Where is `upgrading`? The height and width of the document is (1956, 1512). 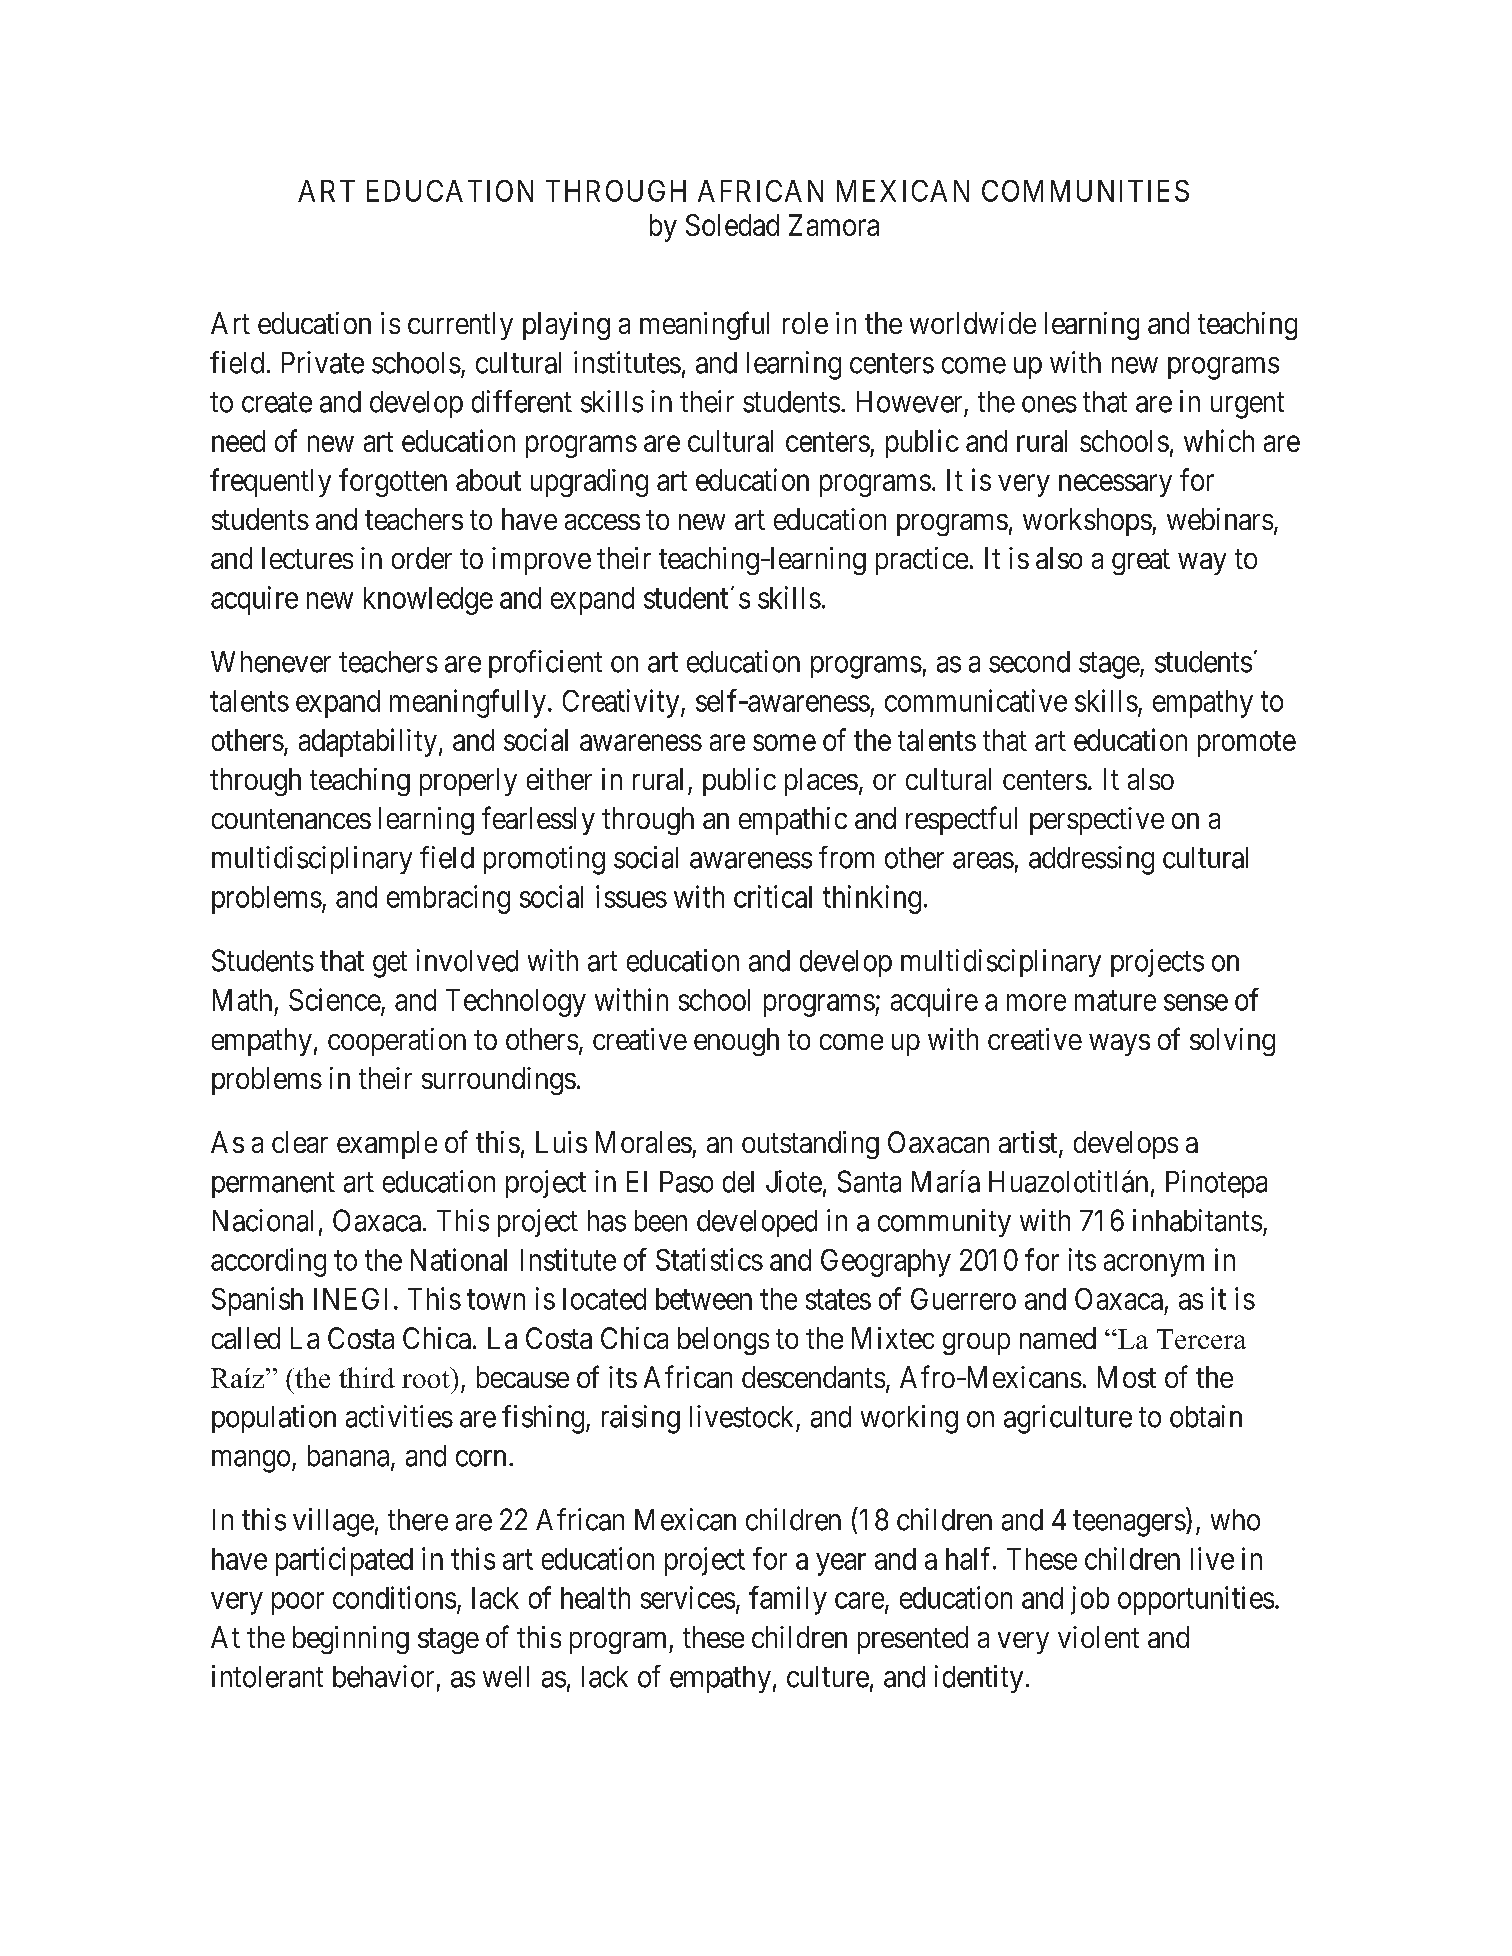 upgrading is located at coordinates (589, 483).
